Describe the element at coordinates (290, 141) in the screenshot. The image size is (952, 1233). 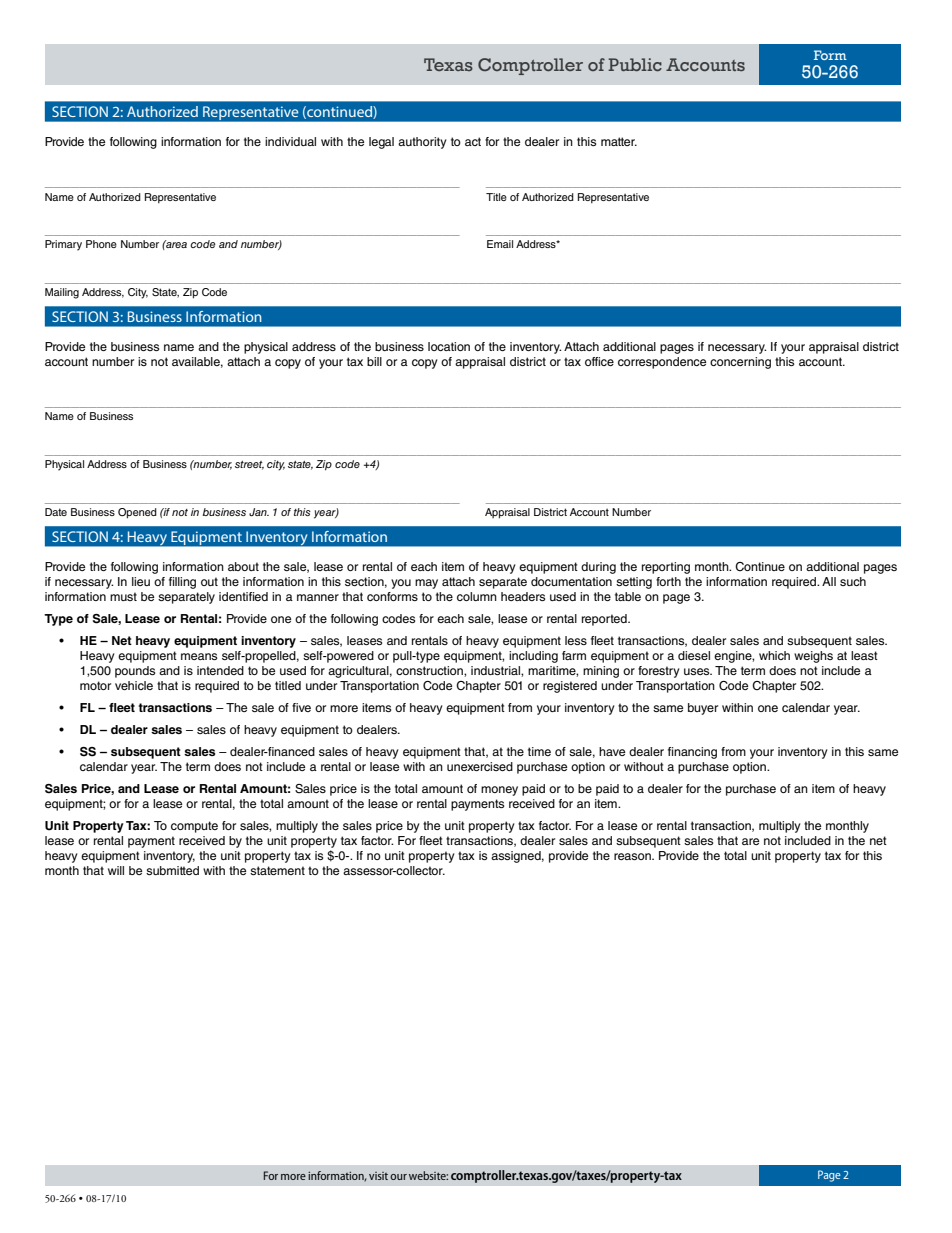
I see `individual` at that location.
